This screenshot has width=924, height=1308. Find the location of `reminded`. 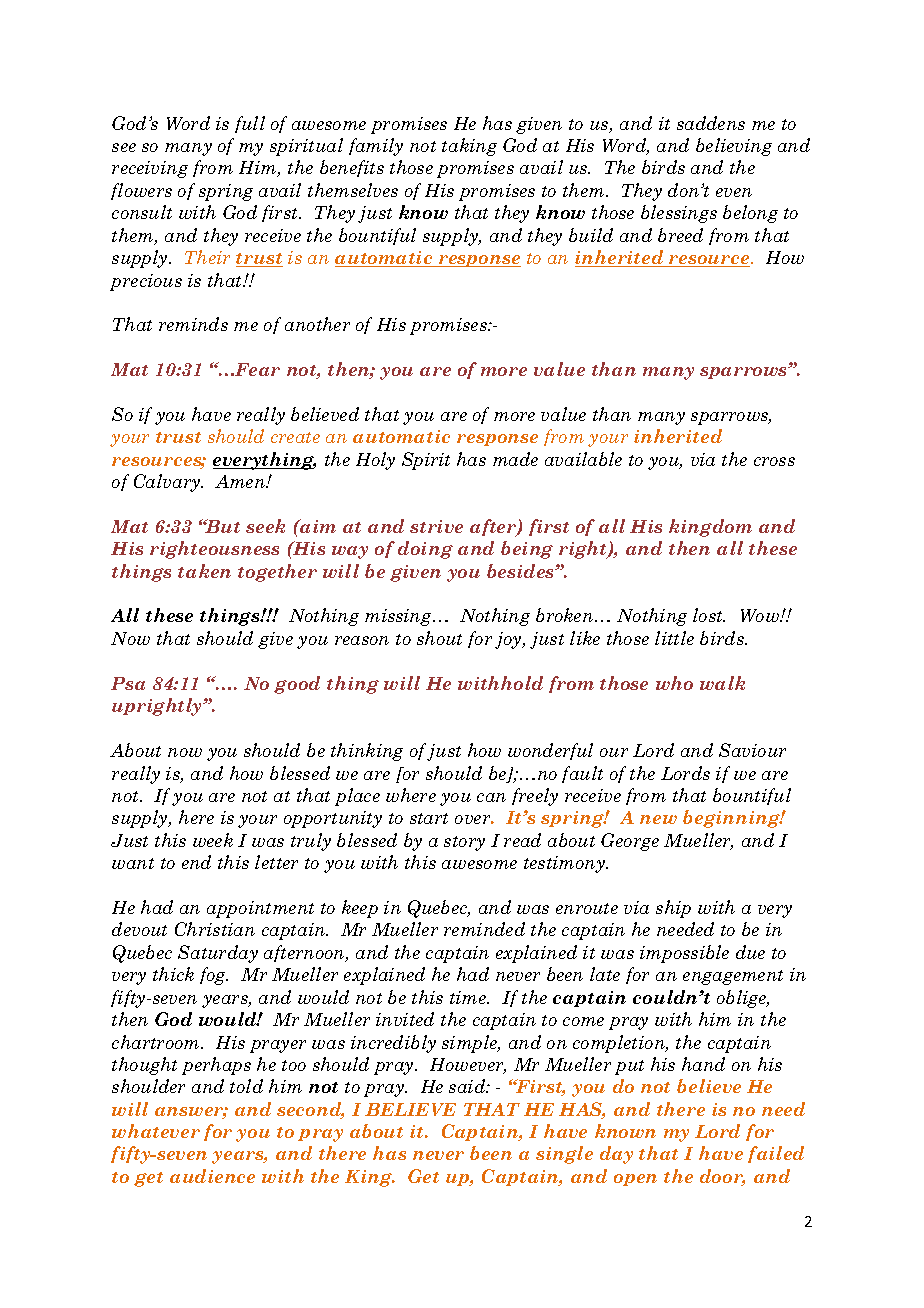

reminded is located at coordinates (484, 929).
